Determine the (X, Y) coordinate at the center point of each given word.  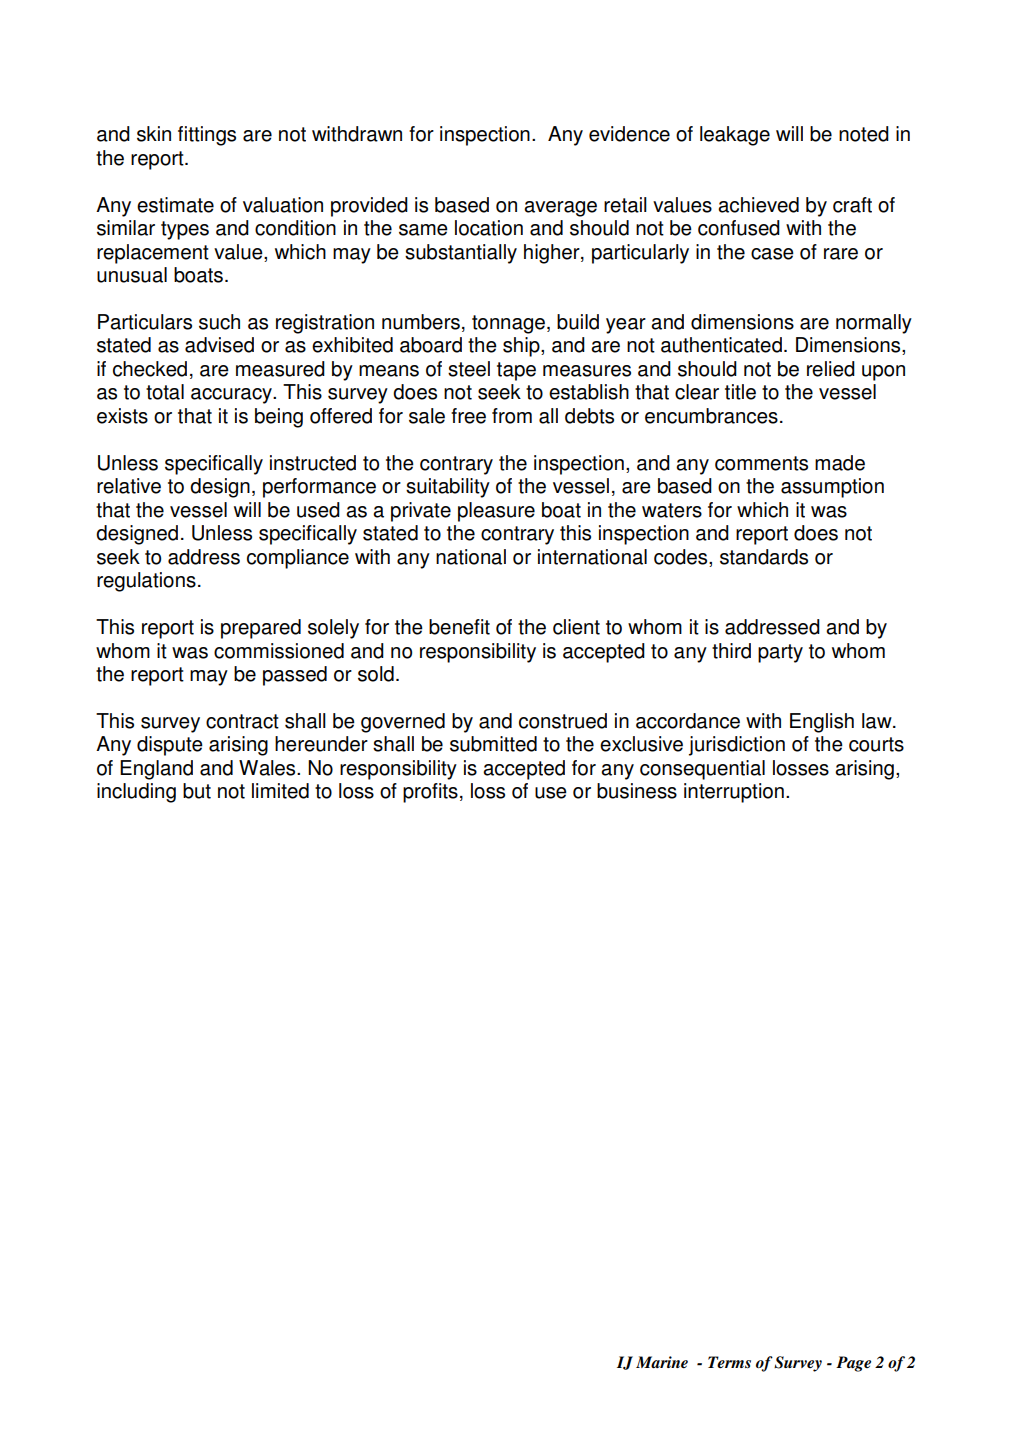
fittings (207, 136)
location (489, 228)
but (197, 791)
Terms (729, 1362)
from (512, 416)
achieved (758, 205)
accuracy (232, 396)
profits (430, 793)
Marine (662, 1362)
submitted (493, 744)
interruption (734, 793)
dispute (170, 746)
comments (761, 463)
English (822, 723)
